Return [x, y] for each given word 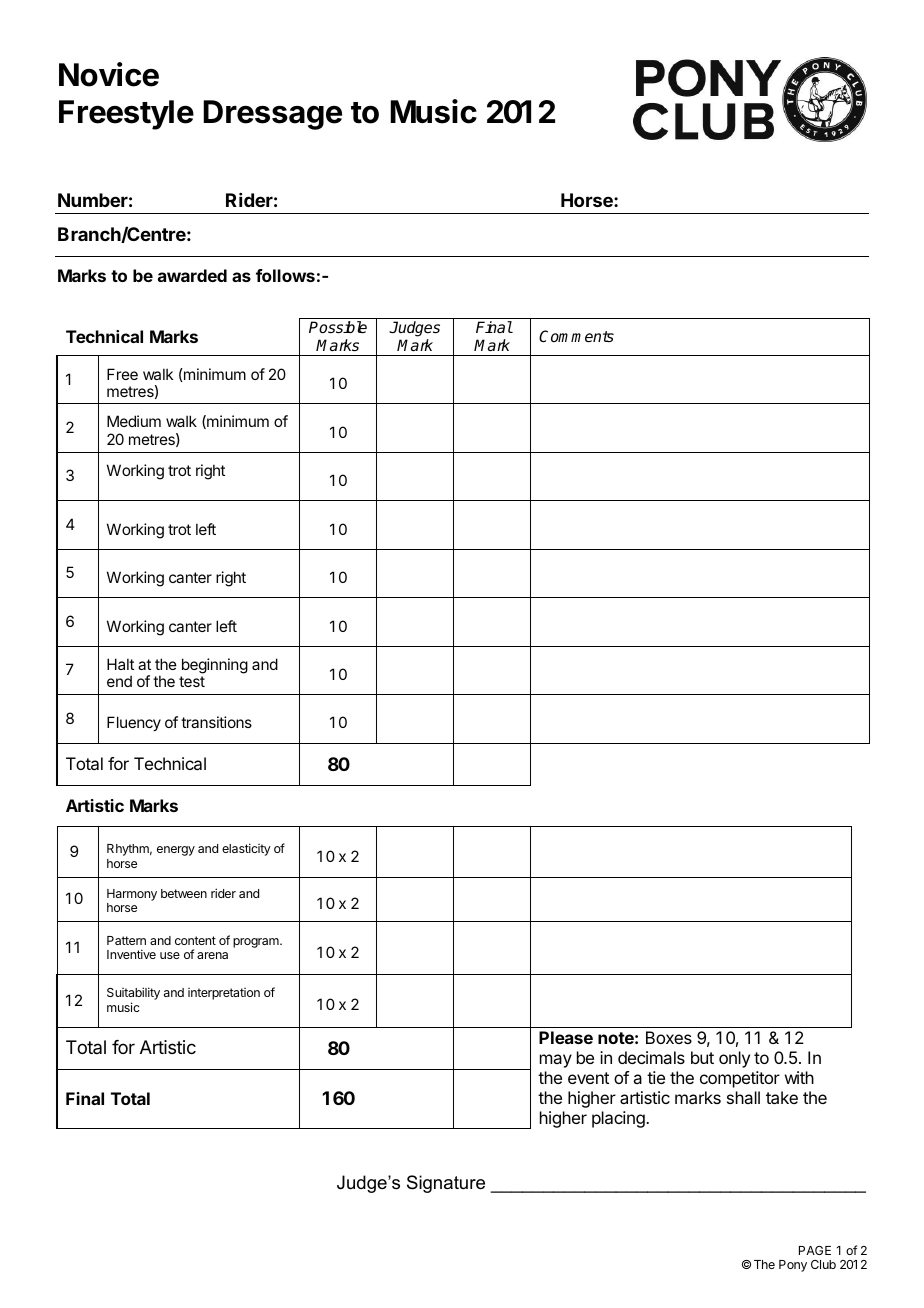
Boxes [669, 1037]
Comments [576, 336]
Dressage [272, 115]
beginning [215, 666]
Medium [134, 421]
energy [176, 851]
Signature [446, 1184]
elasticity [246, 849]
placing [619, 1119]
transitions [216, 722]
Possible [338, 327]
